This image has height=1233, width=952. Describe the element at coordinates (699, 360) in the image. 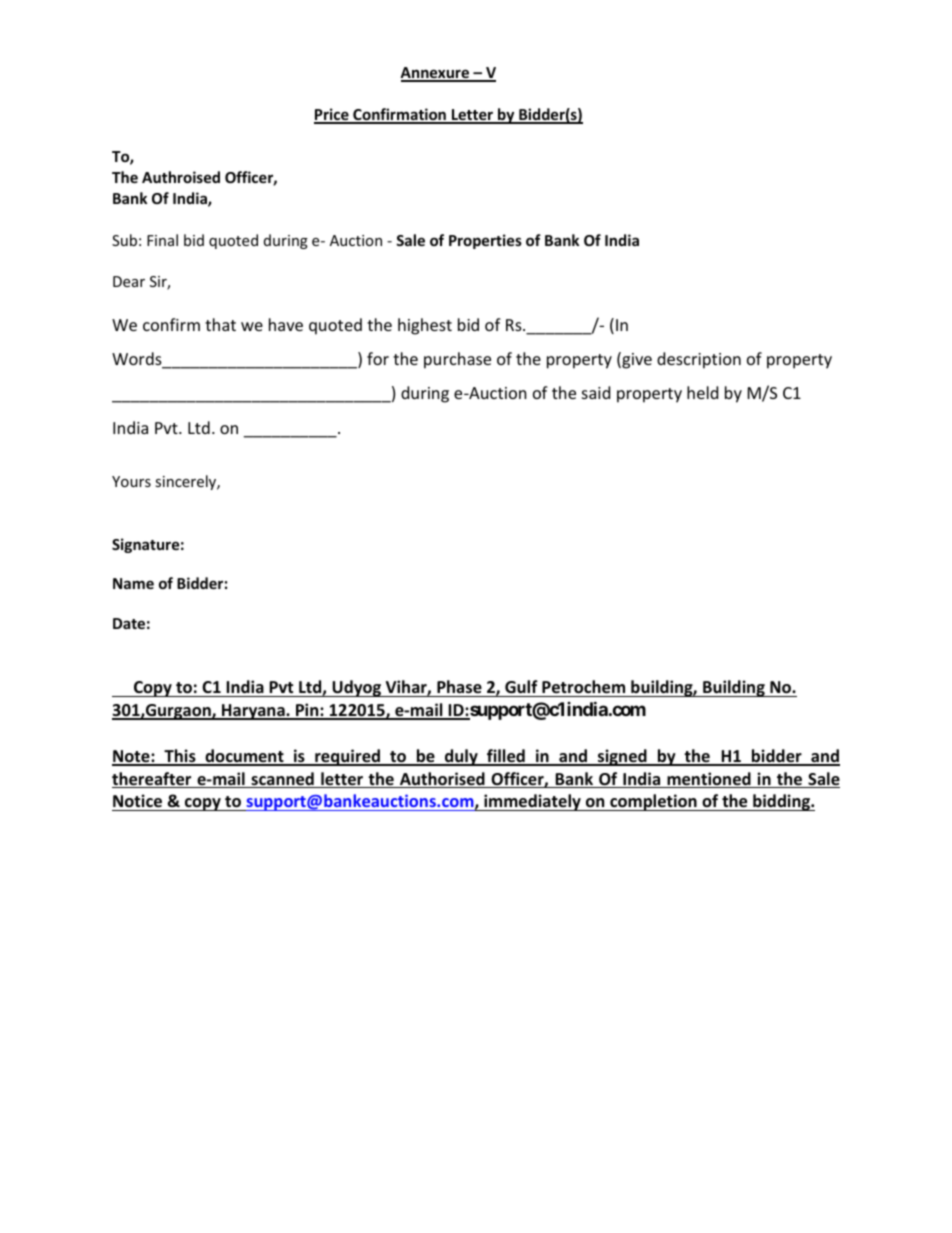

I see `description` at that location.
